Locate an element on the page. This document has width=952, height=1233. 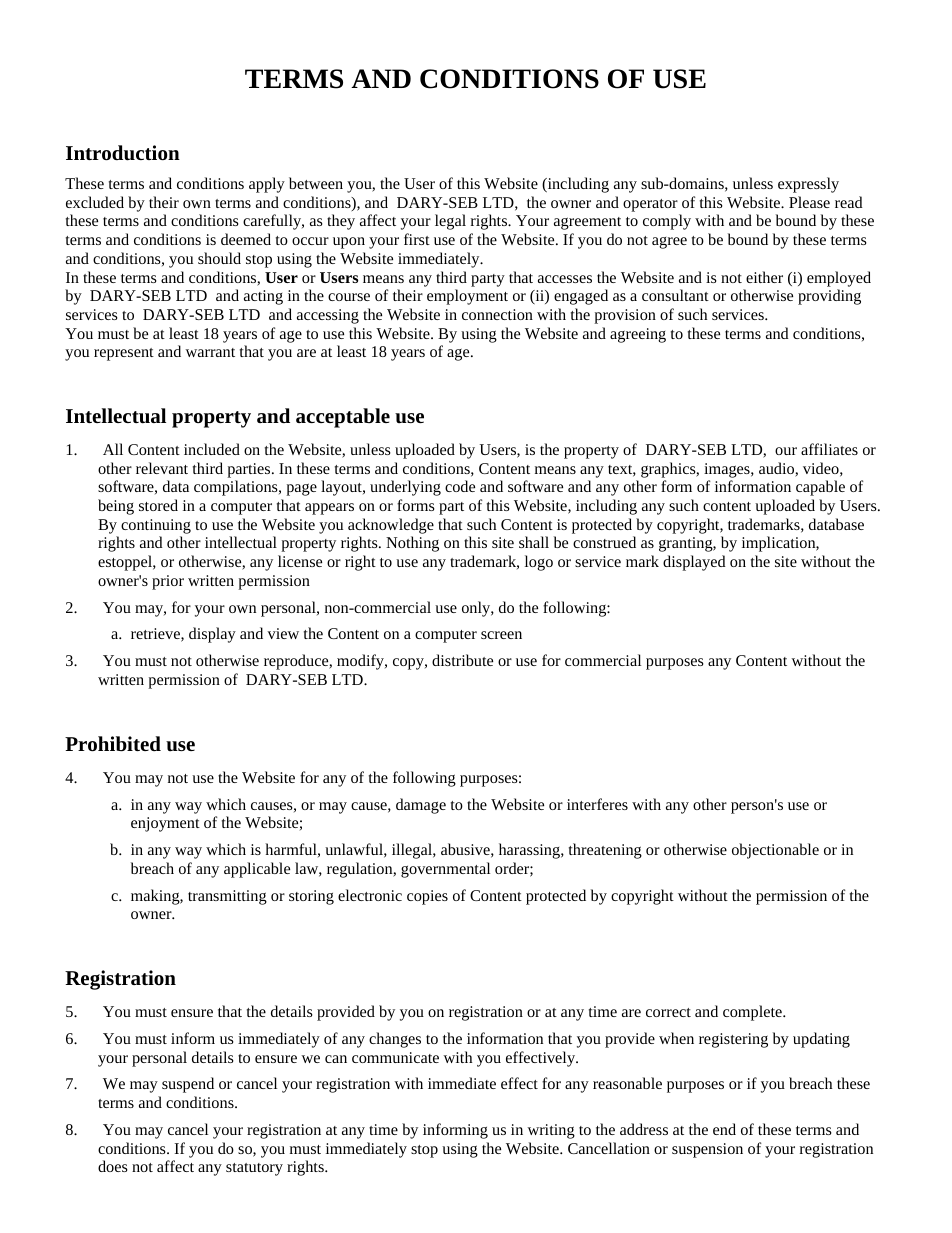
objectionable is located at coordinates (775, 851).
